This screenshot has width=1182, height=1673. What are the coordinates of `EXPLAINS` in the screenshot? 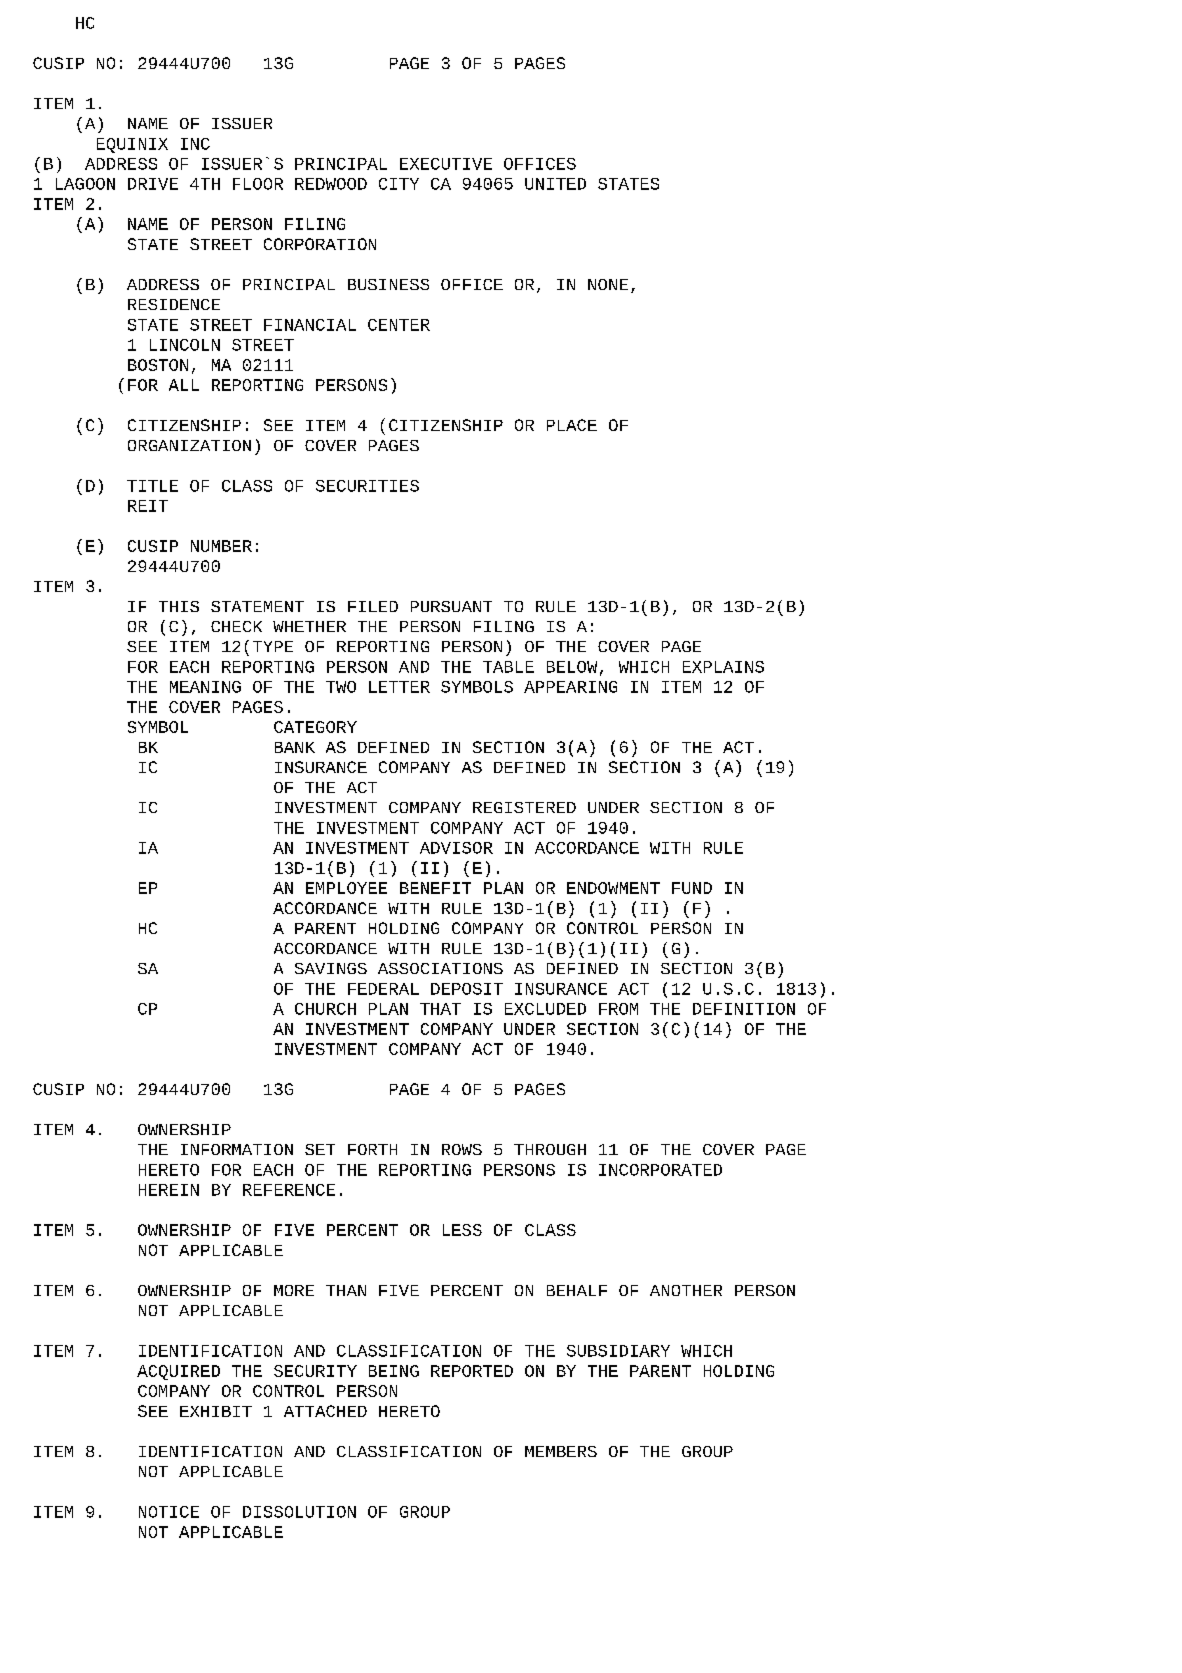 It's located at (723, 667).
